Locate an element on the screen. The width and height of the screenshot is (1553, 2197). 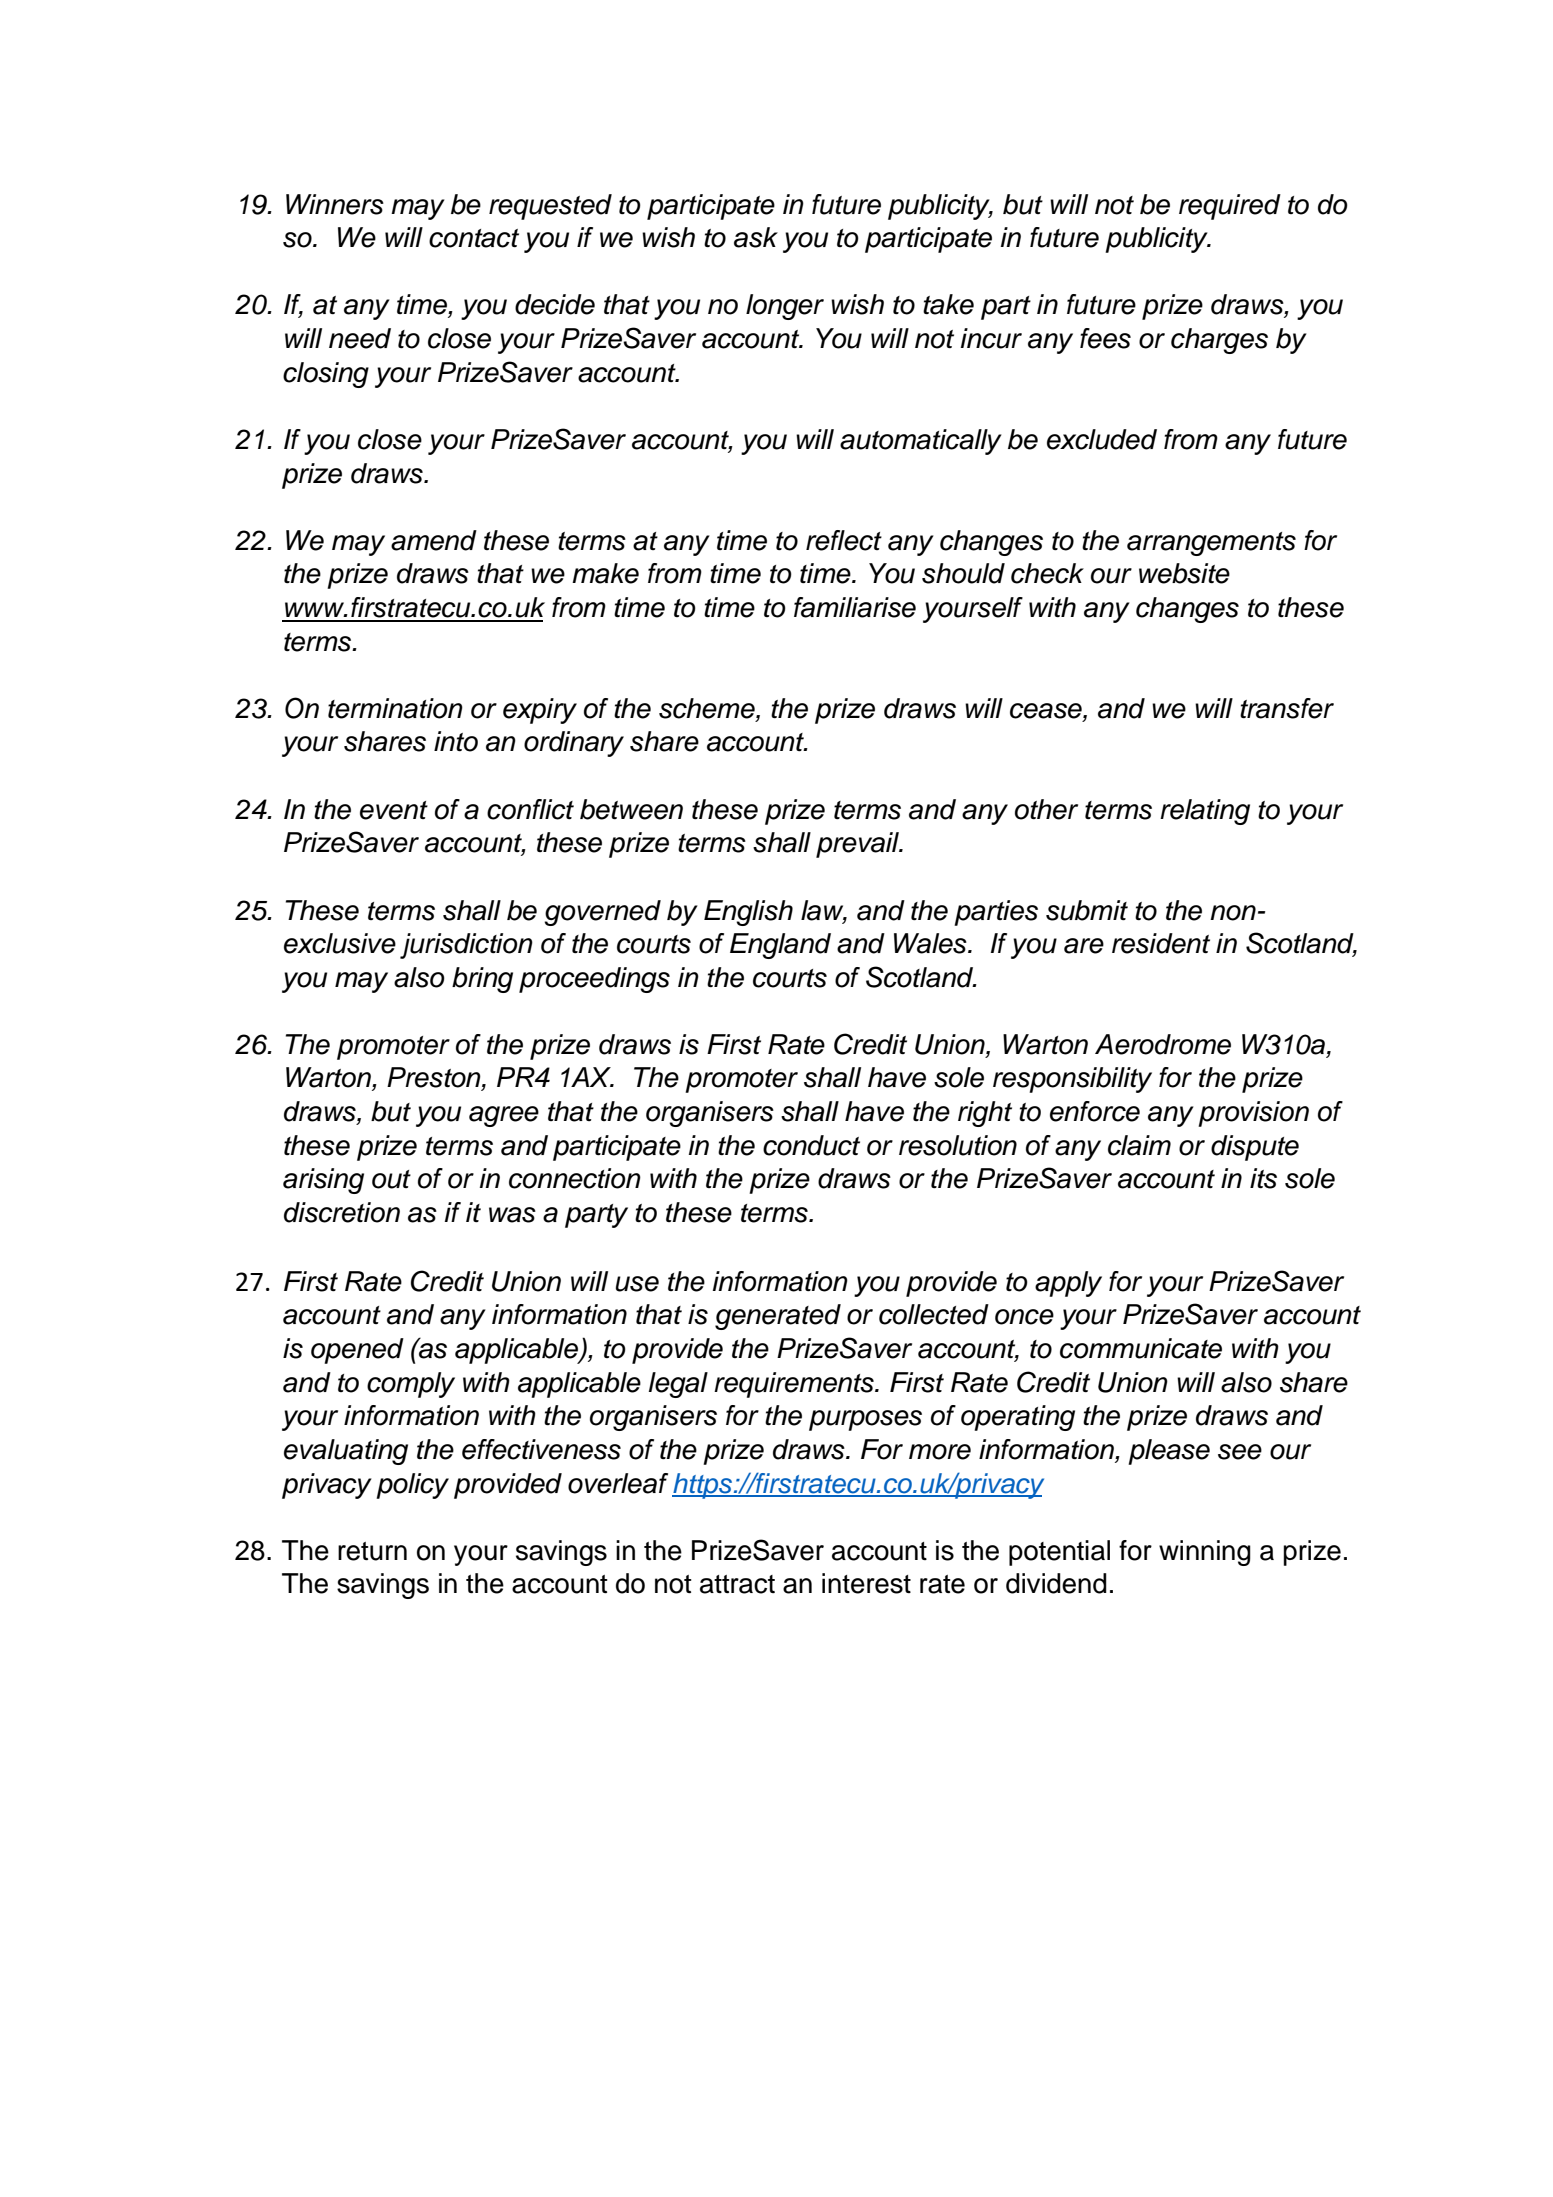
event is located at coordinates (394, 810).
